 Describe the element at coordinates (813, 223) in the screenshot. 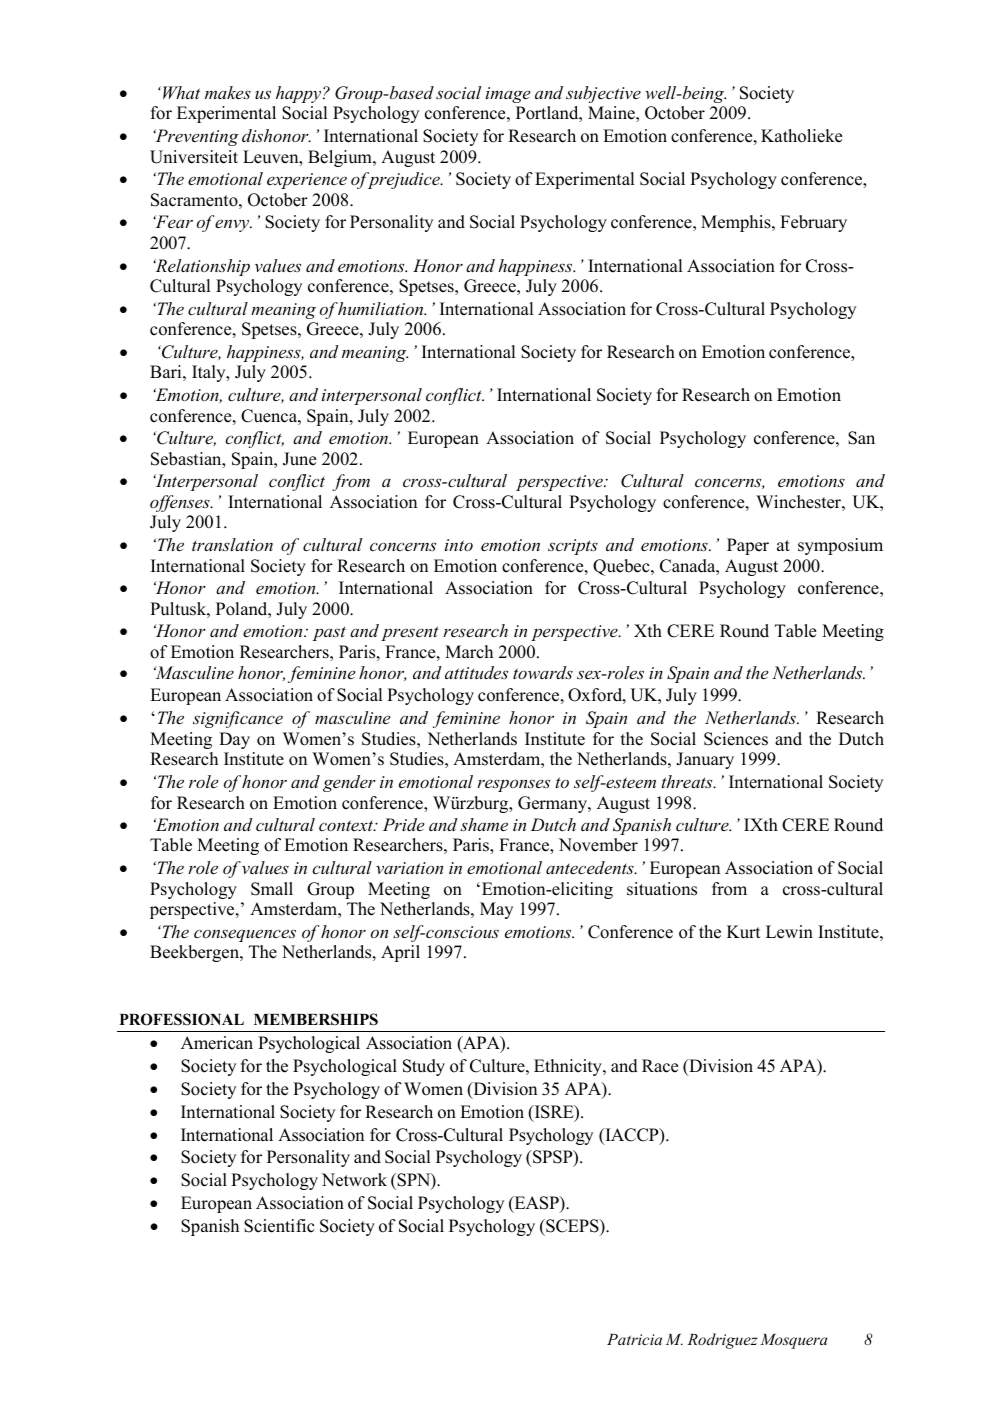

I see `February` at that location.
